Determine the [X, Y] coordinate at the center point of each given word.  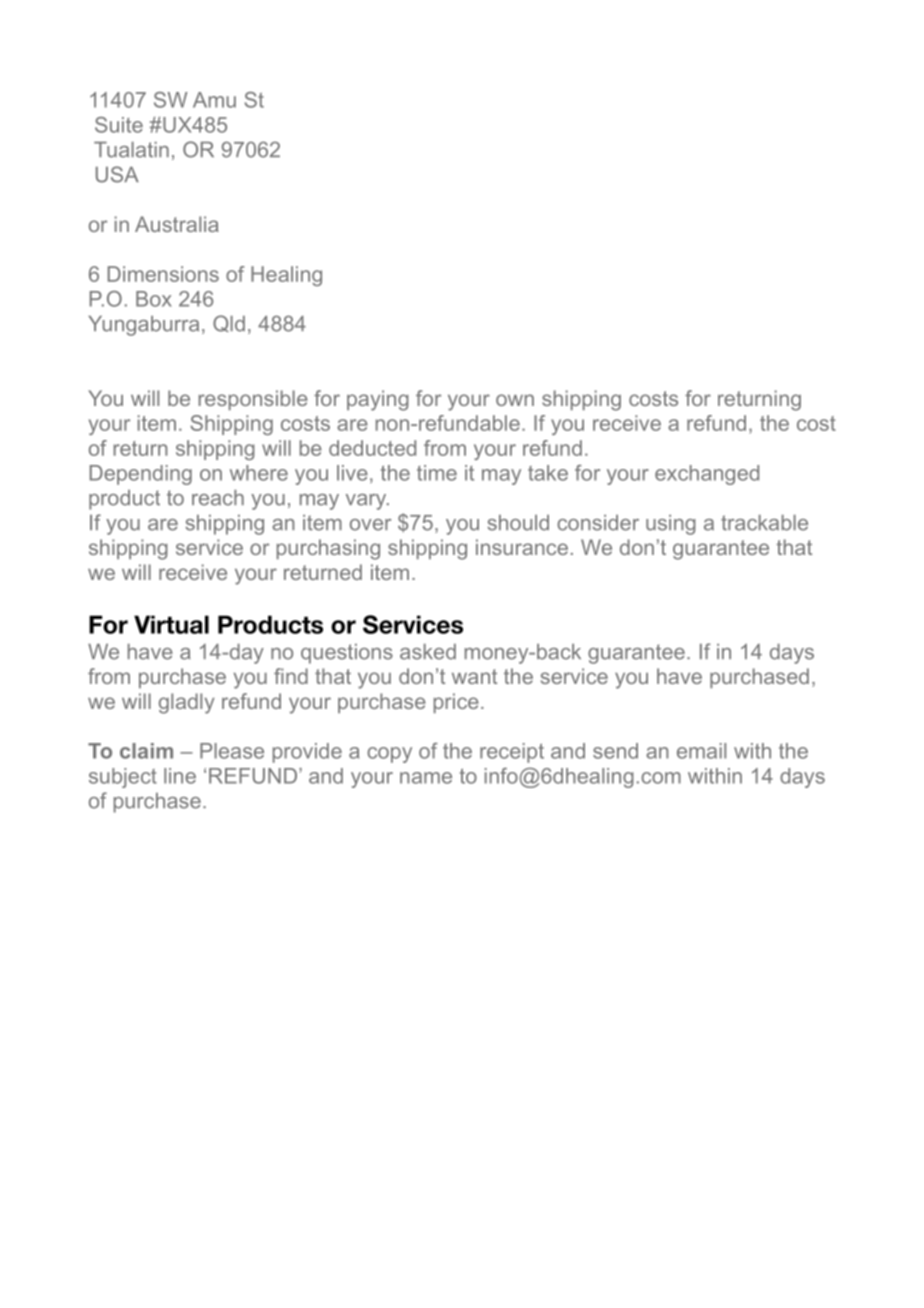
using [671, 525]
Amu [214, 100]
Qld [229, 323]
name [426, 778]
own [515, 400]
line [180, 776]
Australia [177, 224]
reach [218, 498]
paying [378, 400]
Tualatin [131, 150]
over [370, 525]
